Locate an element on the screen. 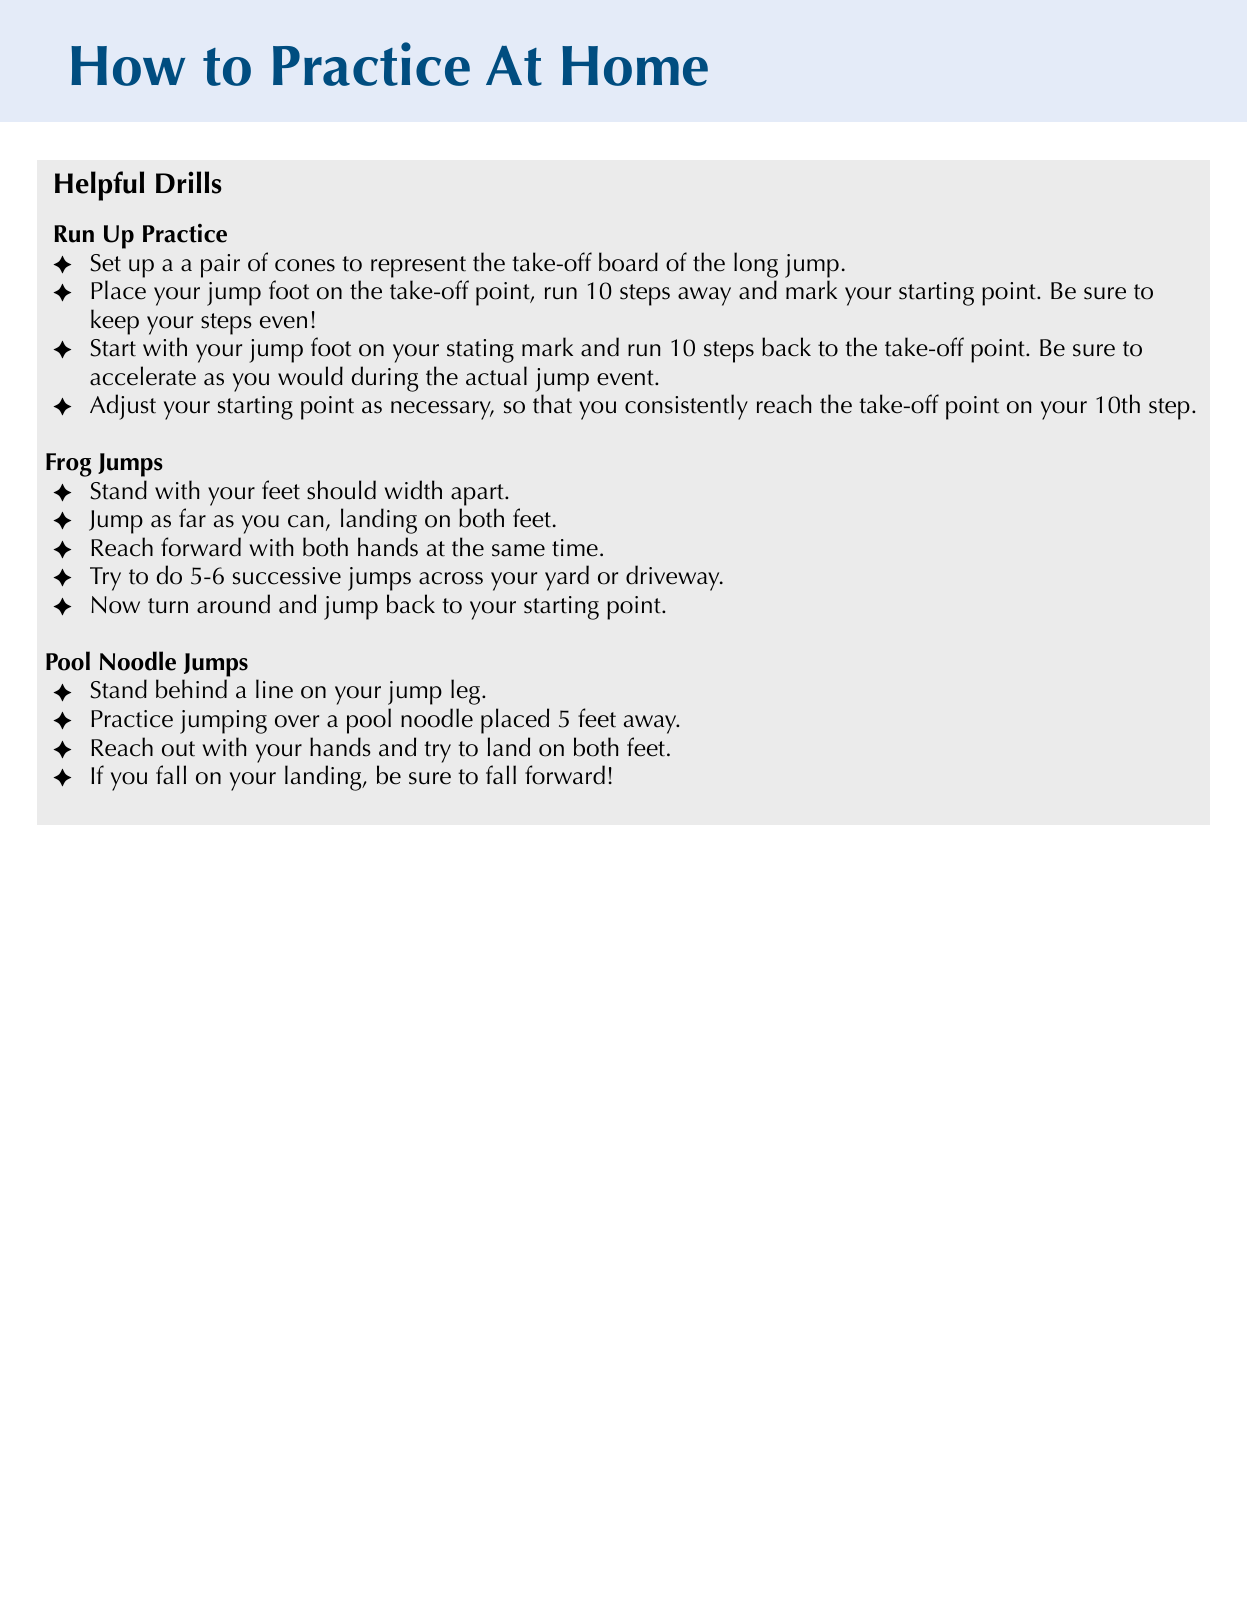 Image resolution: width=1247 pixels, height=1614 pixels. out is located at coordinates (178, 749).
